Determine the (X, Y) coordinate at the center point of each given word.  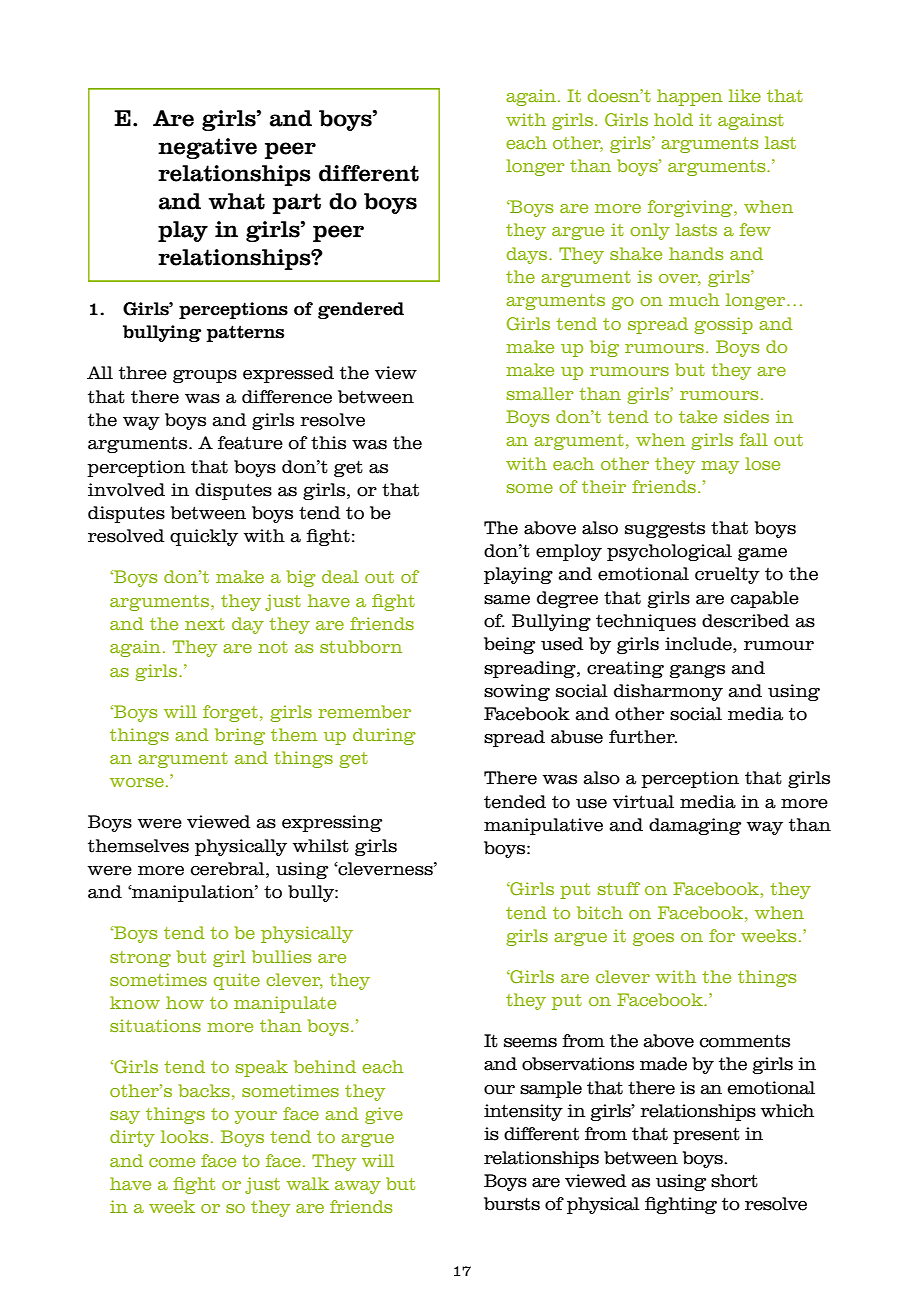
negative (207, 148)
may (720, 467)
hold (673, 119)
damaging (695, 826)
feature (250, 443)
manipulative (543, 826)
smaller (540, 393)
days (528, 255)
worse (137, 783)
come (172, 1162)
